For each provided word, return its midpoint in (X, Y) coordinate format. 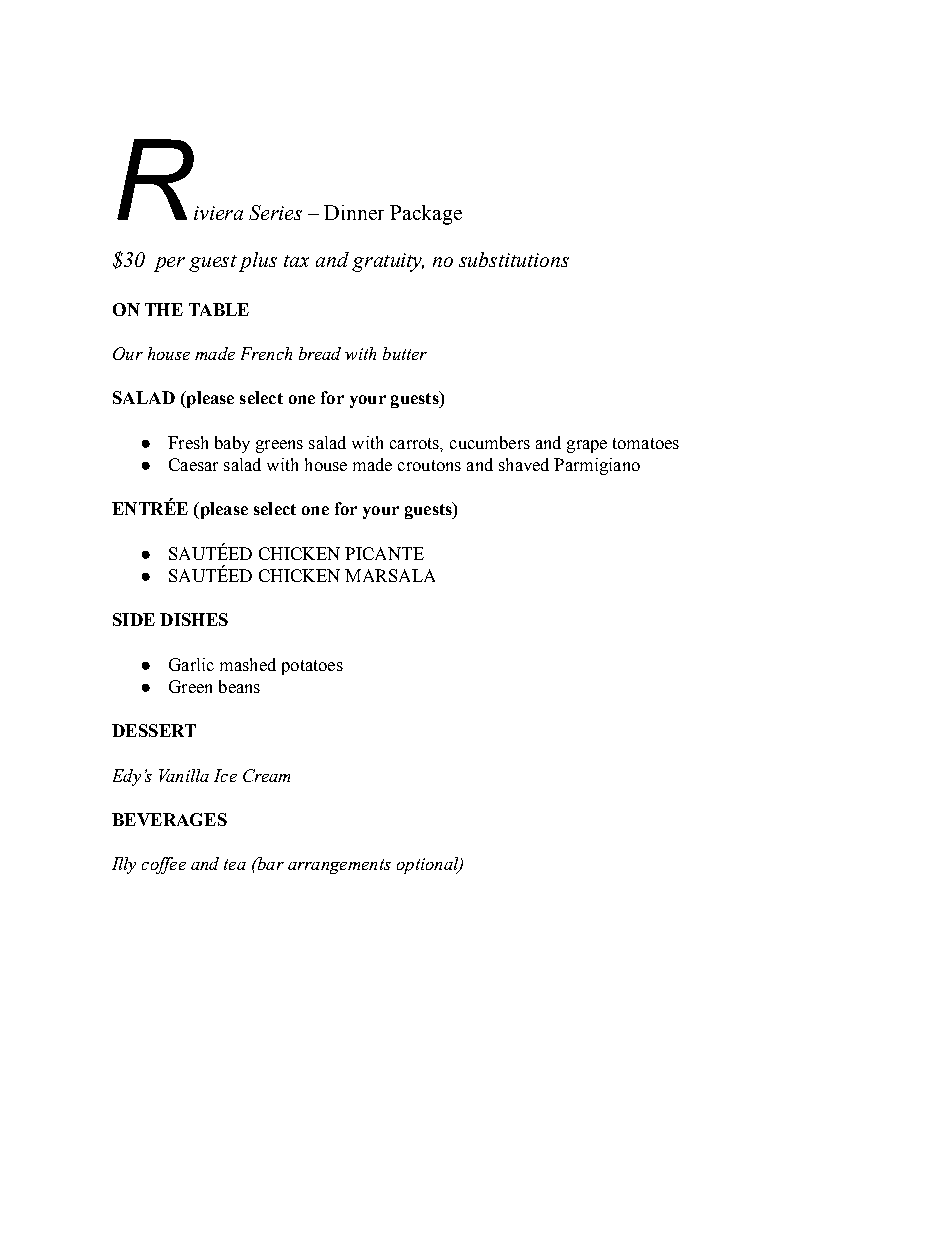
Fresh (188, 442)
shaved (524, 464)
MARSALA (390, 575)
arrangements (339, 866)
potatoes (312, 667)
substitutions (514, 259)
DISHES (194, 619)
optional (429, 865)
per (169, 264)
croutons (429, 465)
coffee (164, 865)
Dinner (354, 212)
